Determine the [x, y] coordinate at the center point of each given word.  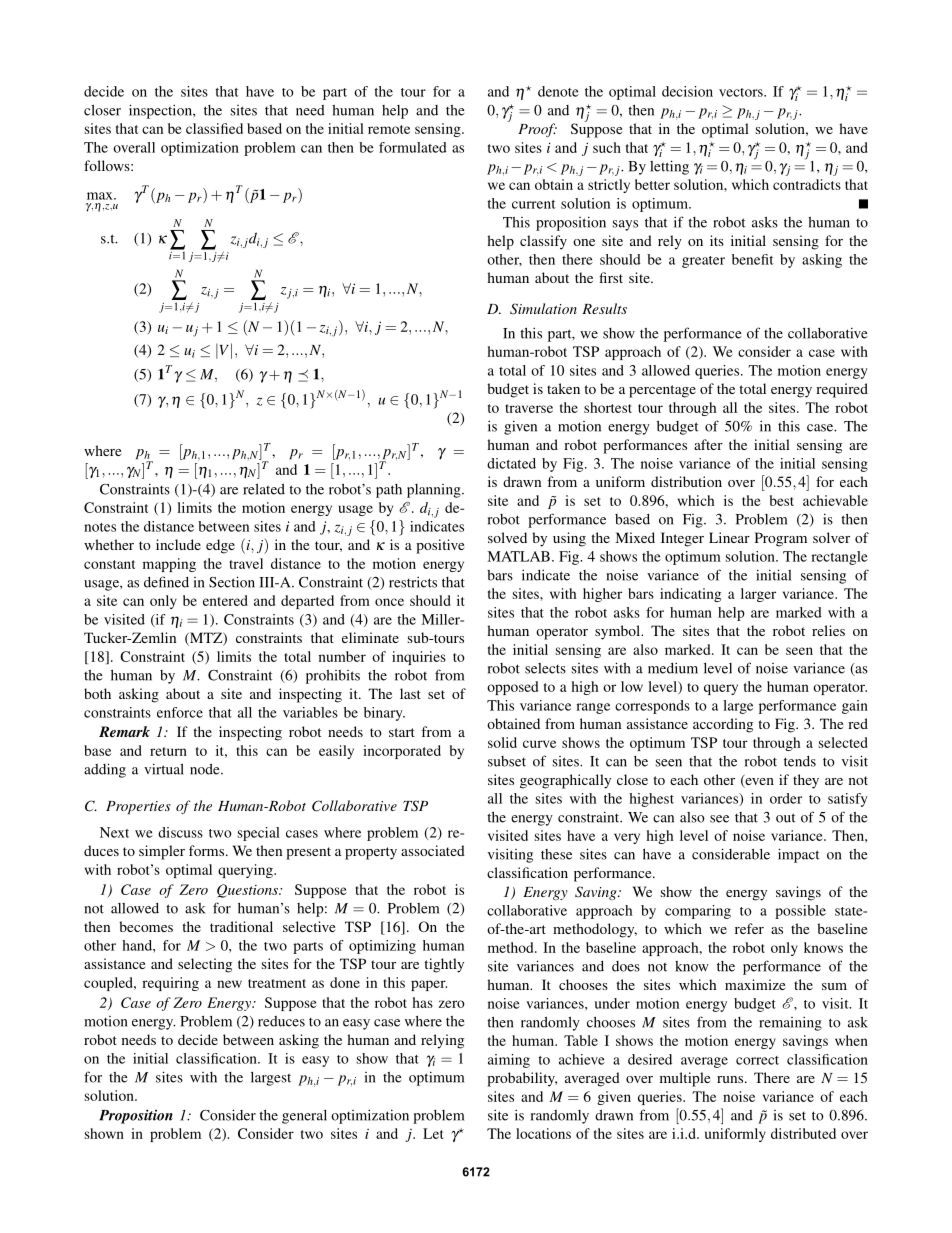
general [304, 1117]
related [264, 489]
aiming [509, 1061]
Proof [537, 130]
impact [798, 855]
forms [208, 850]
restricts [413, 582]
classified [214, 128]
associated [433, 850]
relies [828, 630]
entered [225, 600]
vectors [742, 92]
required [842, 390]
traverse [529, 408]
